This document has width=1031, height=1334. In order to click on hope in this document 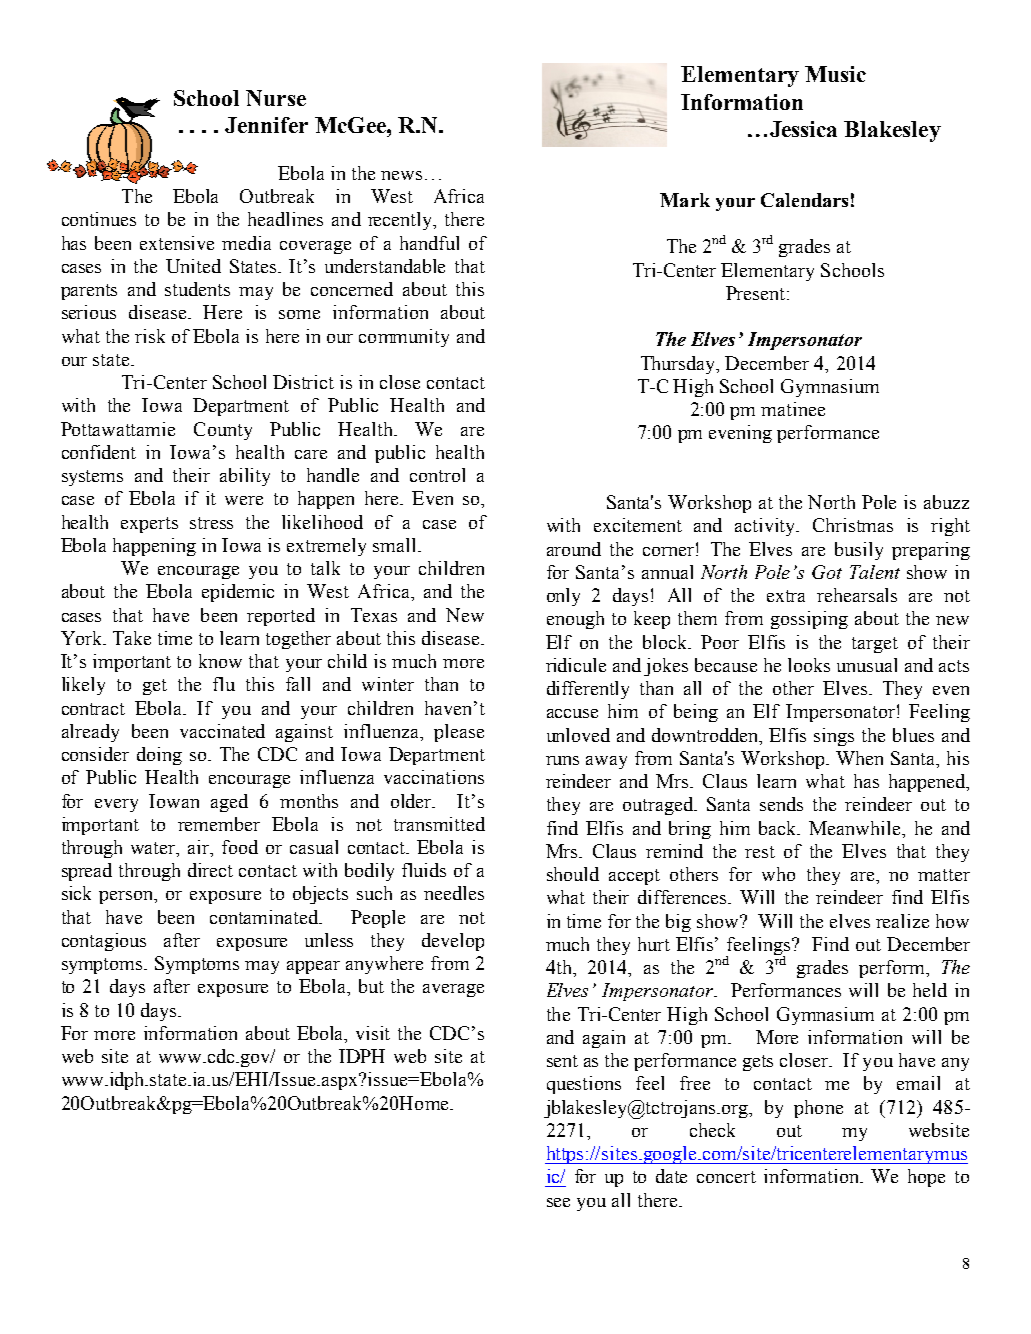, I will do `click(926, 1178)`.
